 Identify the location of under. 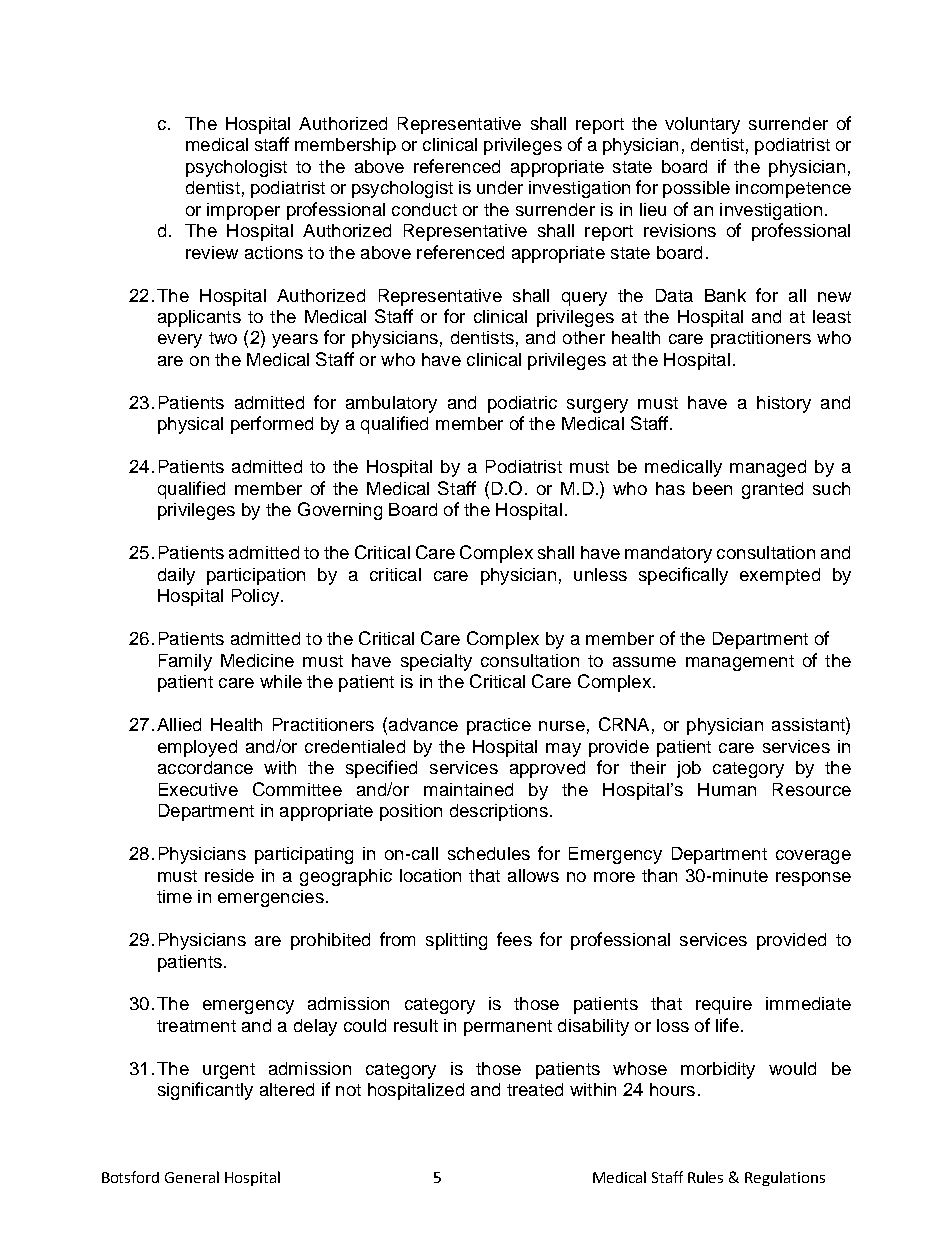
(500, 187).
